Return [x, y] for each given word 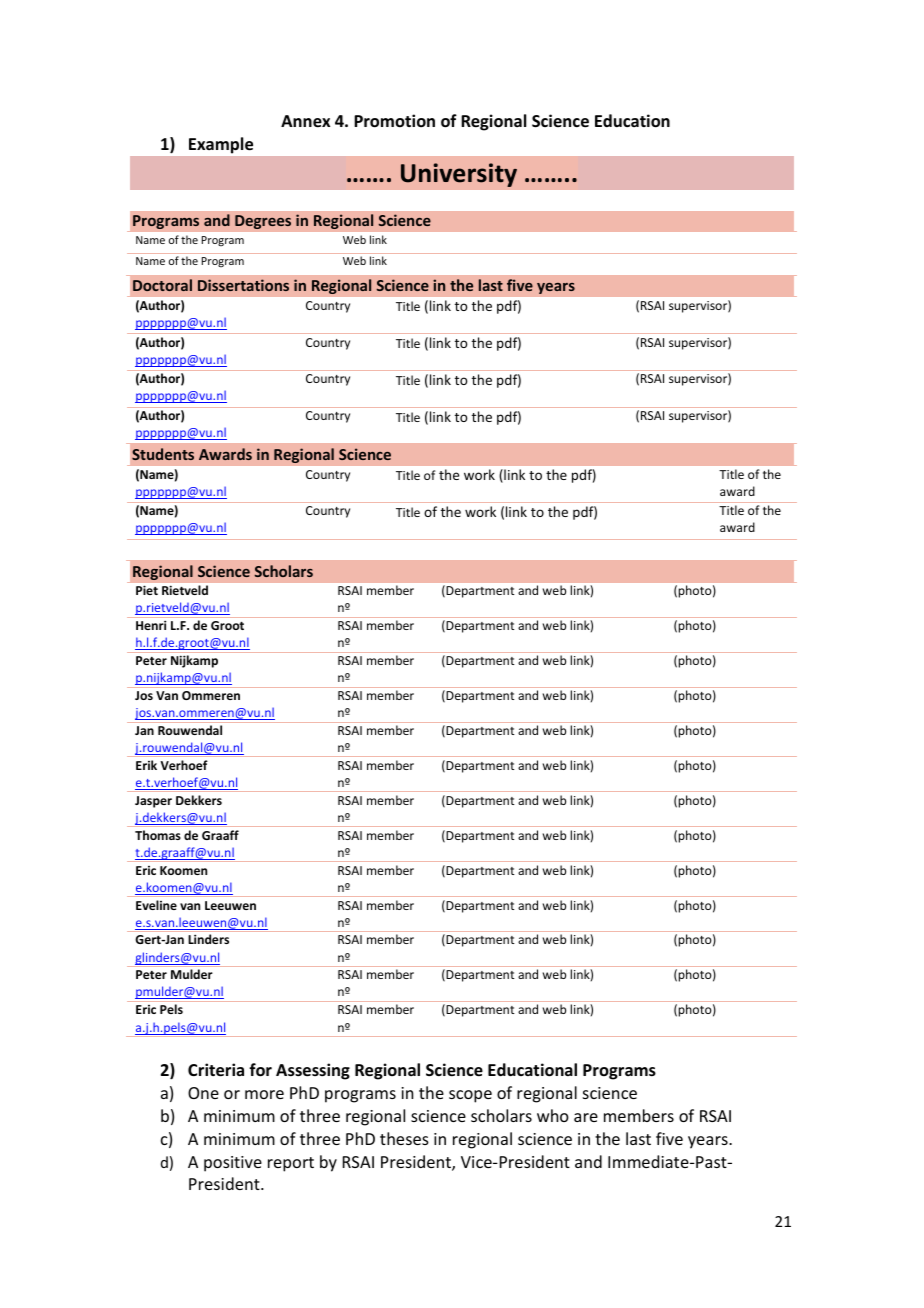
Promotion [394, 121]
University [459, 175]
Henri [151, 625]
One [203, 1093]
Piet [147, 590]
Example [221, 145]
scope [470, 1096]
